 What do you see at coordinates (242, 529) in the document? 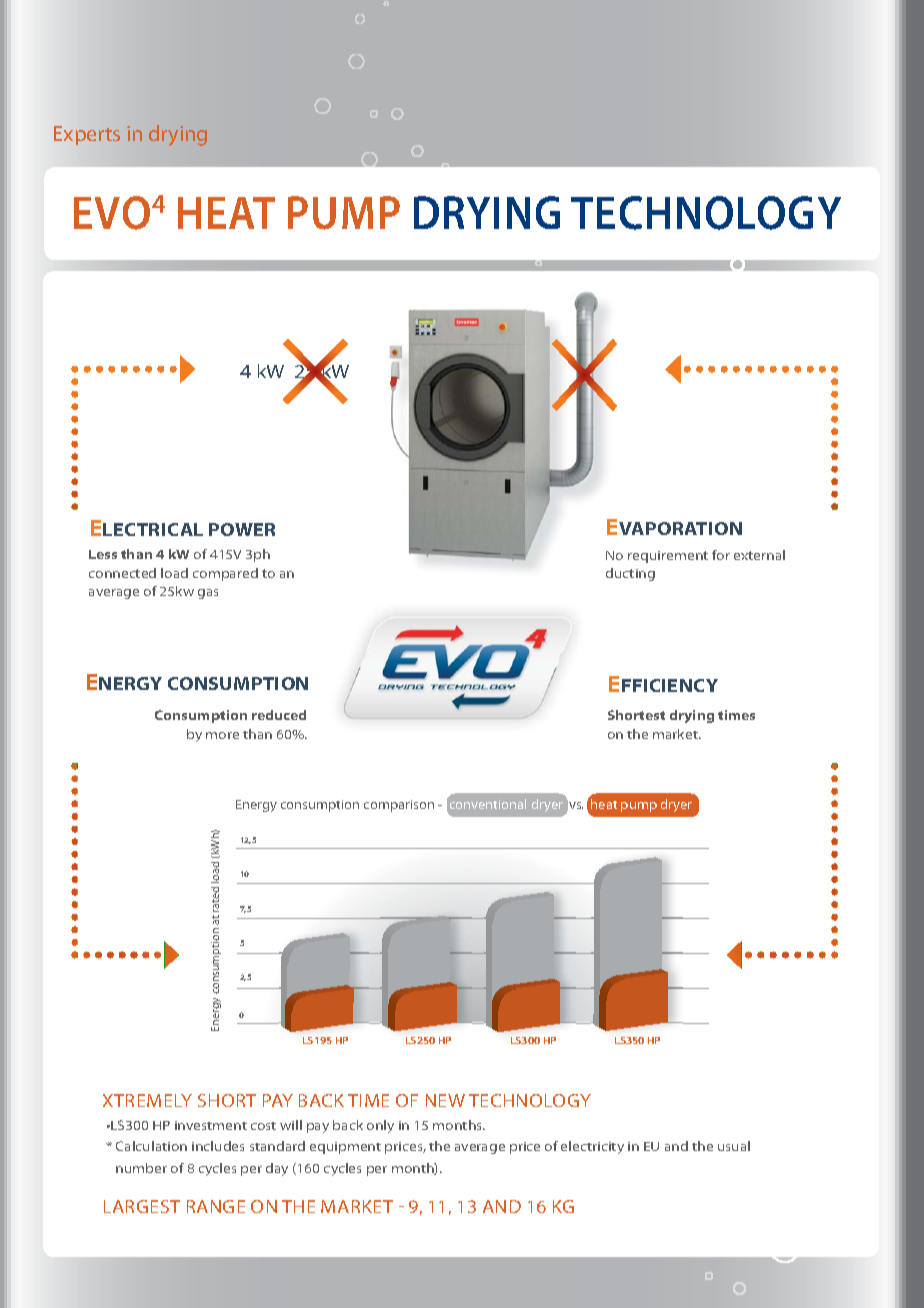
I see `POWER` at bounding box center [242, 529].
